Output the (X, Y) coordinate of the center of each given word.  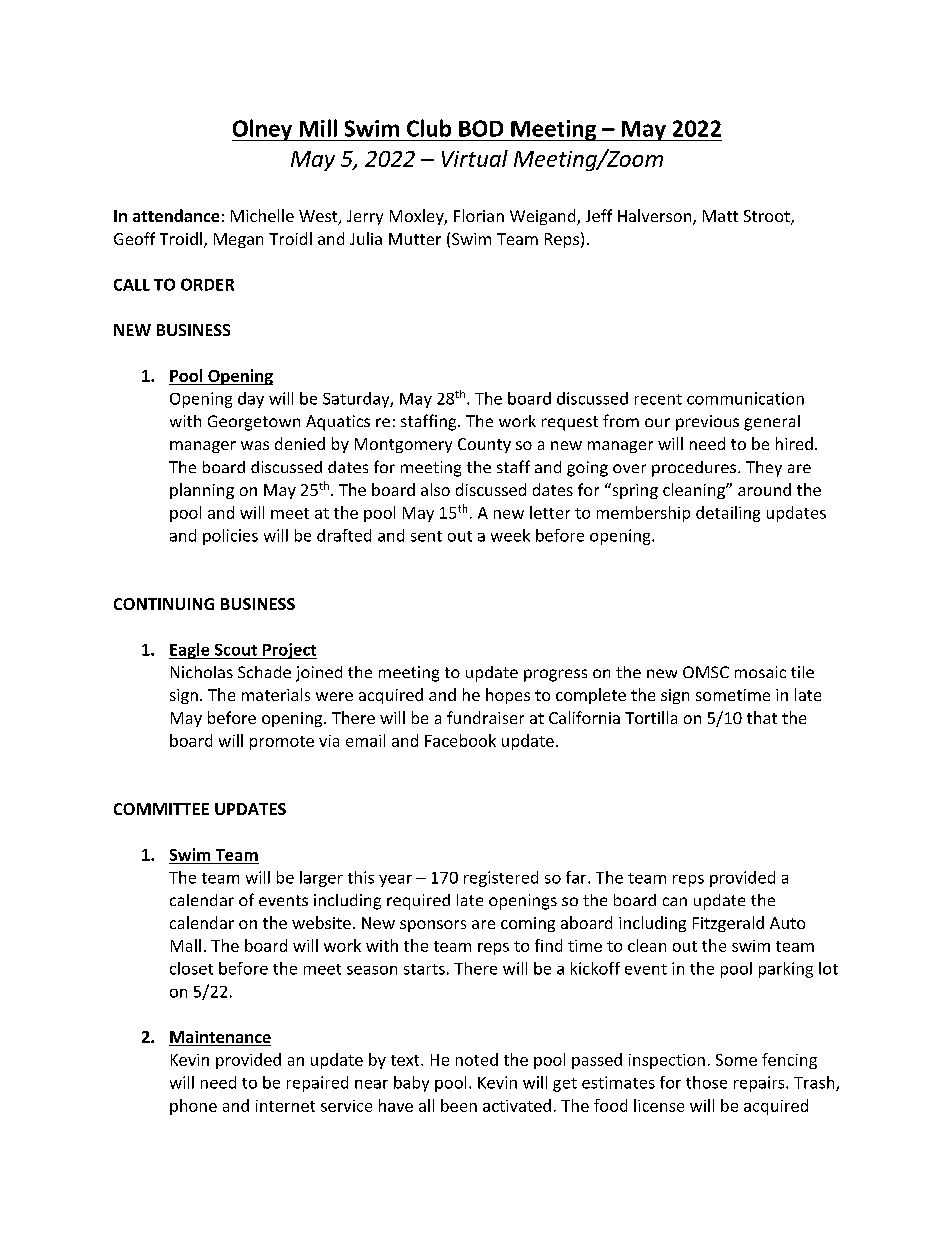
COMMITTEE (161, 809)
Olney (263, 130)
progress (555, 675)
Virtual (475, 158)
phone (193, 1107)
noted (477, 1059)
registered (501, 879)
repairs (760, 1084)
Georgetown (254, 423)
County (484, 445)
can (675, 901)
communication (745, 398)
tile (802, 672)
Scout (236, 650)
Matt (720, 216)
